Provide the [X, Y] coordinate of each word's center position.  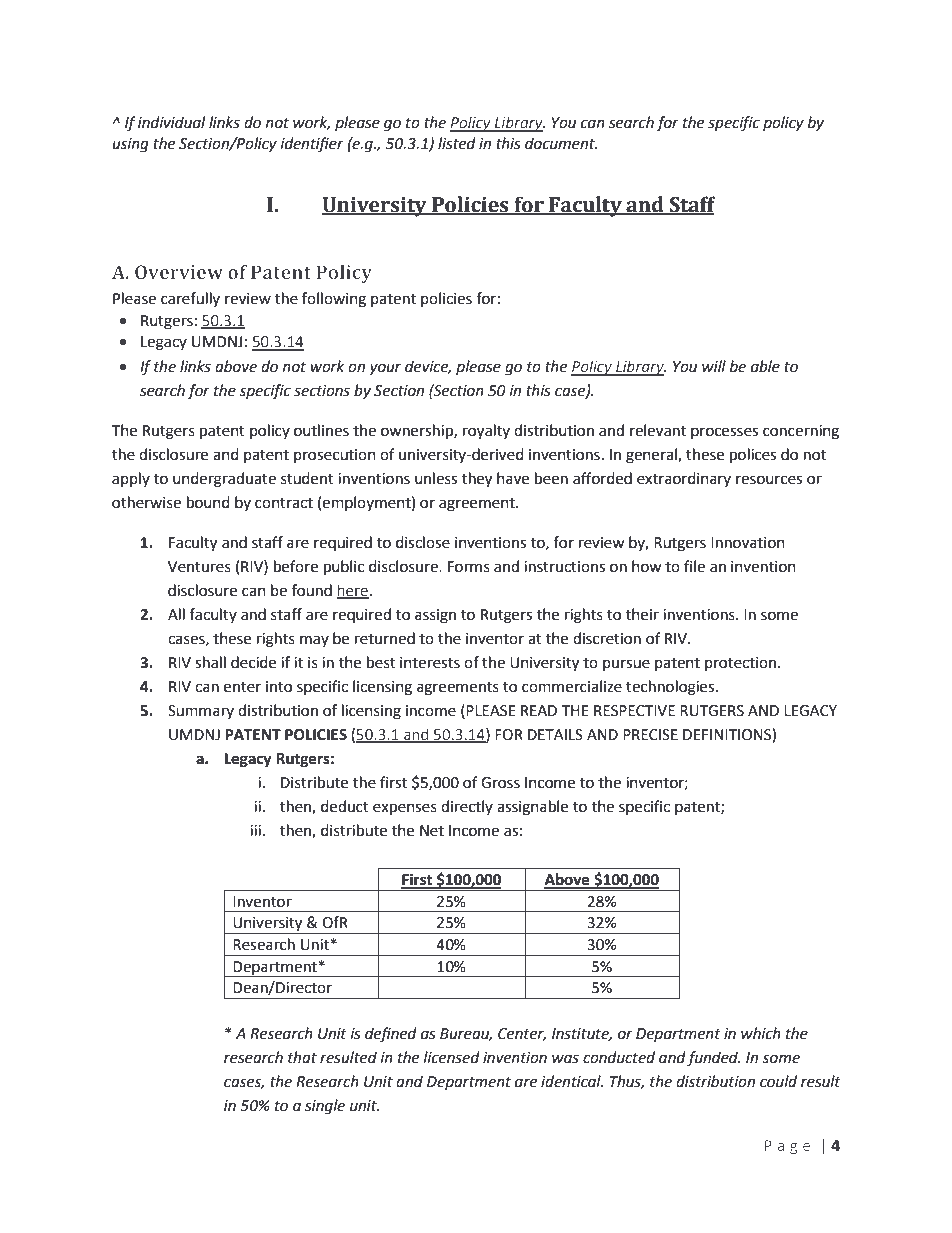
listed [457, 143]
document [561, 143]
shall [210, 662]
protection [742, 664]
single [325, 1107]
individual [171, 122]
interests [430, 663]
